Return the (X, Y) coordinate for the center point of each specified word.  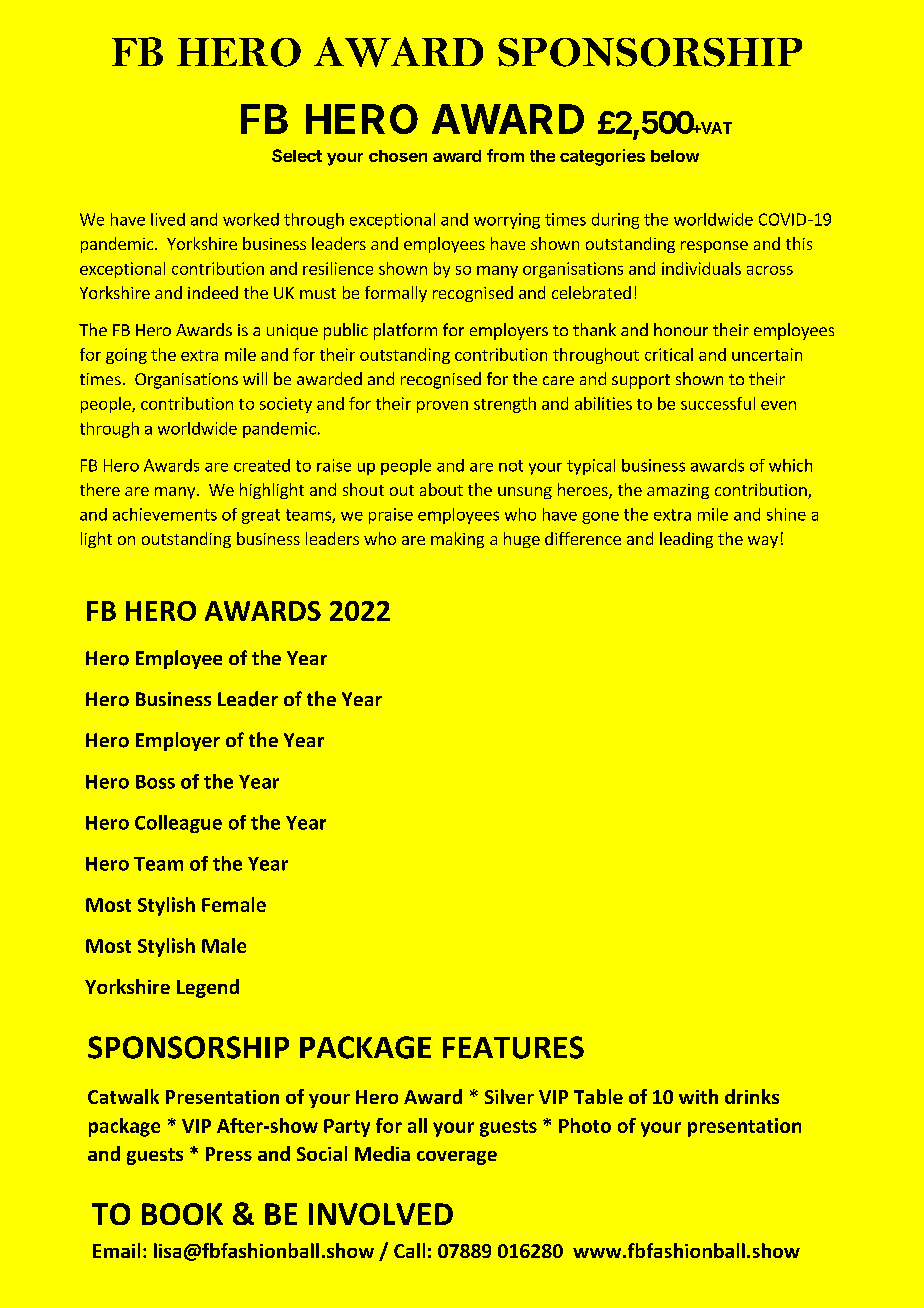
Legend (208, 988)
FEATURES (513, 1047)
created (262, 465)
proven (442, 407)
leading (686, 540)
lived (168, 219)
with (698, 1096)
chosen (398, 156)
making (457, 540)
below (675, 156)
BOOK (182, 1214)
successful (718, 403)
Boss (155, 782)
